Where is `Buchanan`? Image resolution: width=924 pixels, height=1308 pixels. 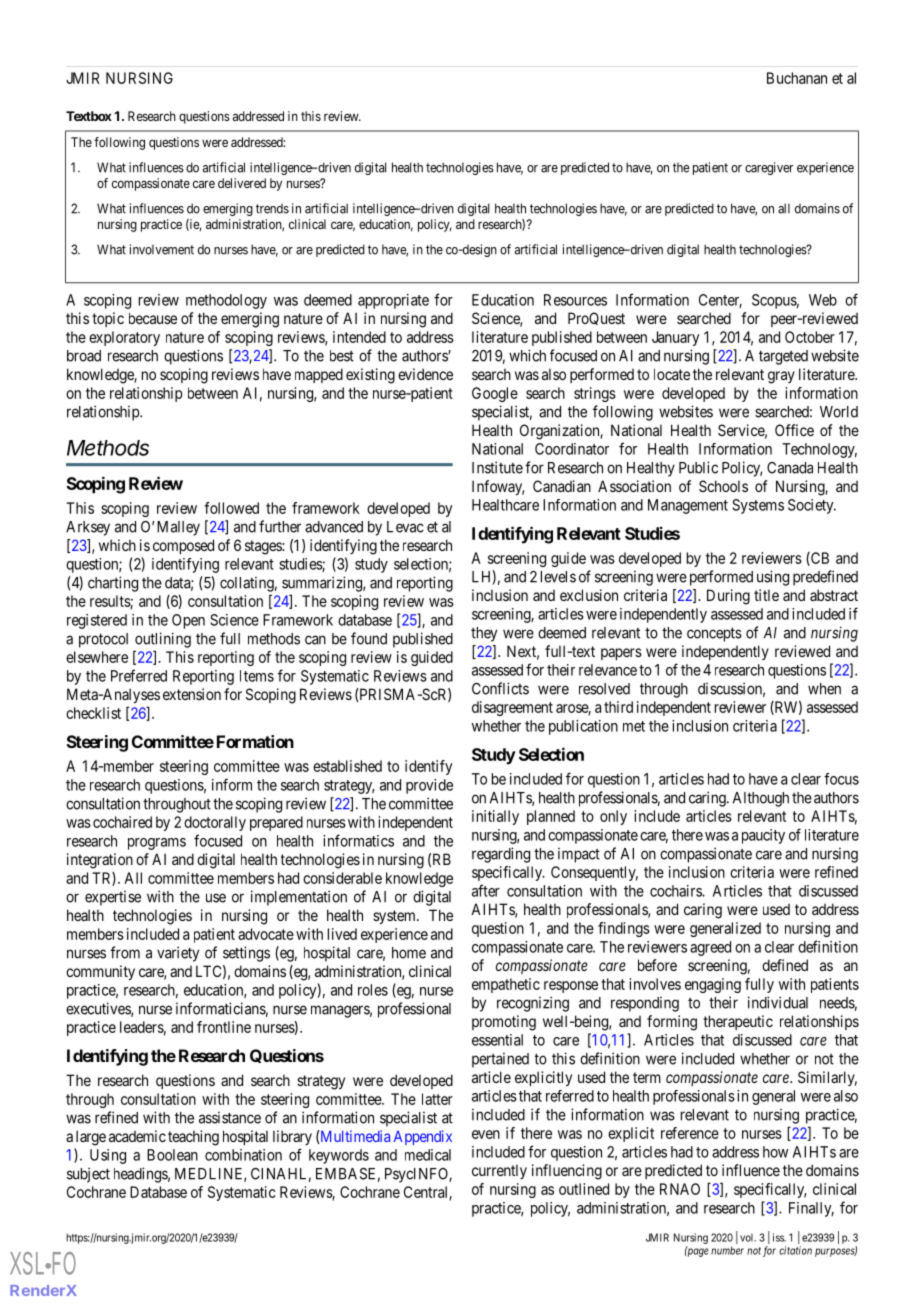
Buchanan is located at coordinates (797, 78).
